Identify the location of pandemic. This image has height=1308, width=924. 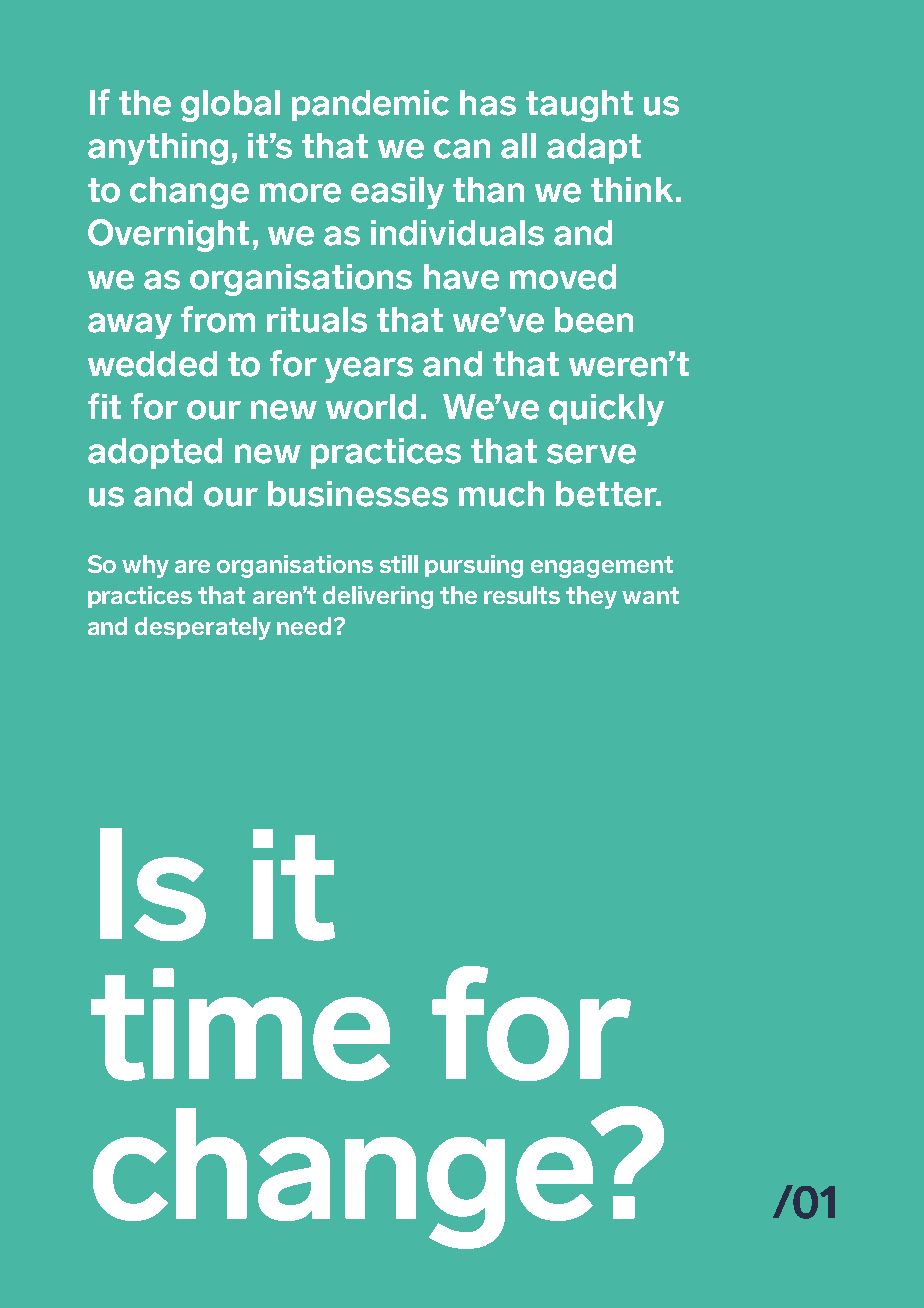
(370, 105).
